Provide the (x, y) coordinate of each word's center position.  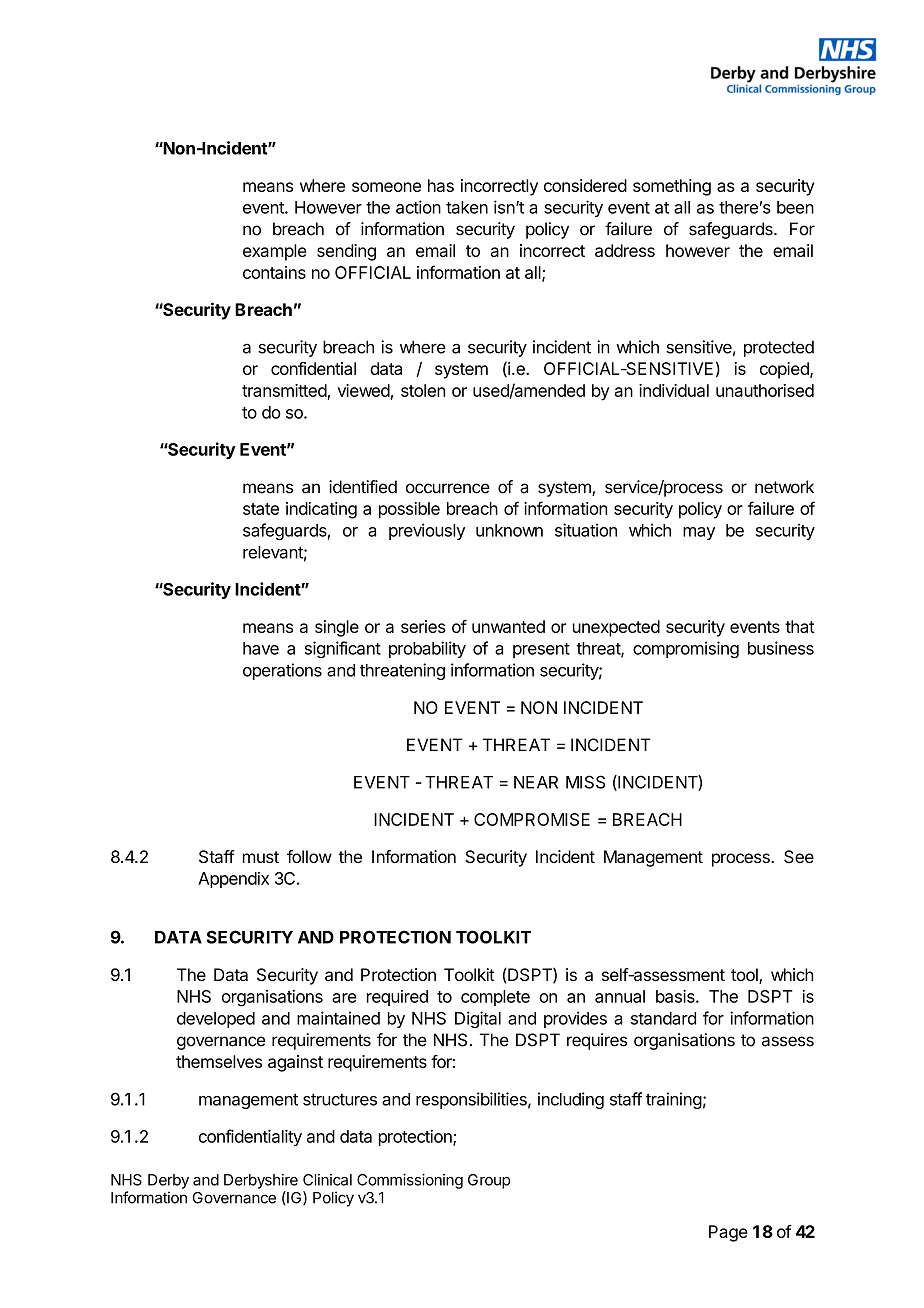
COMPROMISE (532, 819)
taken (467, 207)
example (275, 252)
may (699, 533)
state (261, 509)
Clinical (327, 1180)
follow (309, 856)
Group (489, 1181)
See (799, 856)
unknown (509, 530)
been (795, 207)
